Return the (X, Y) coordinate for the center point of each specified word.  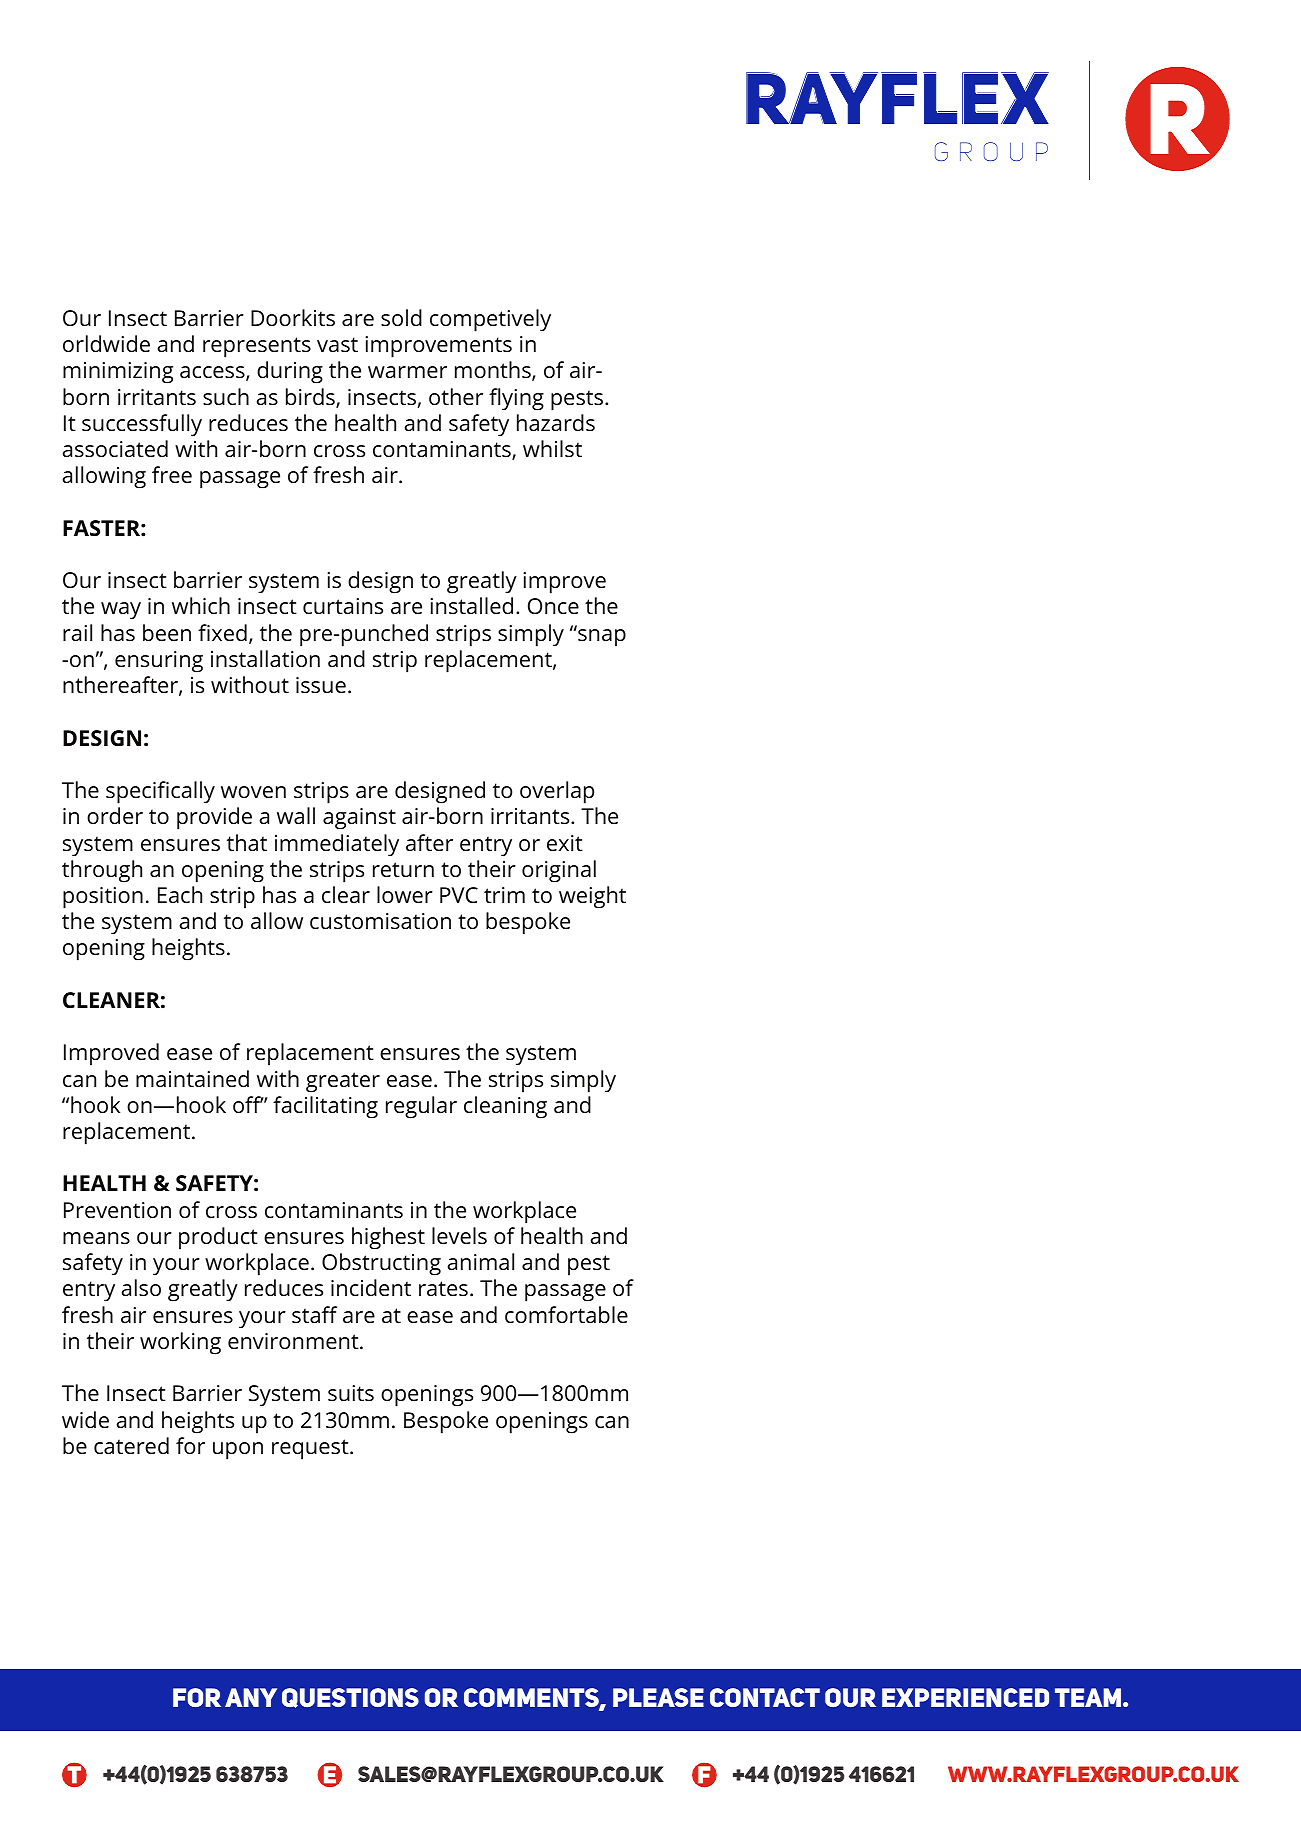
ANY (251, 1697)
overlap (557, 792)
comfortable (566, 1315)
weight (592, 897)
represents (257, 347)
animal (480, 1261)
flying (516, 399)
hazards (556, 423)
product (218, 1238)
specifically (160, 792)
